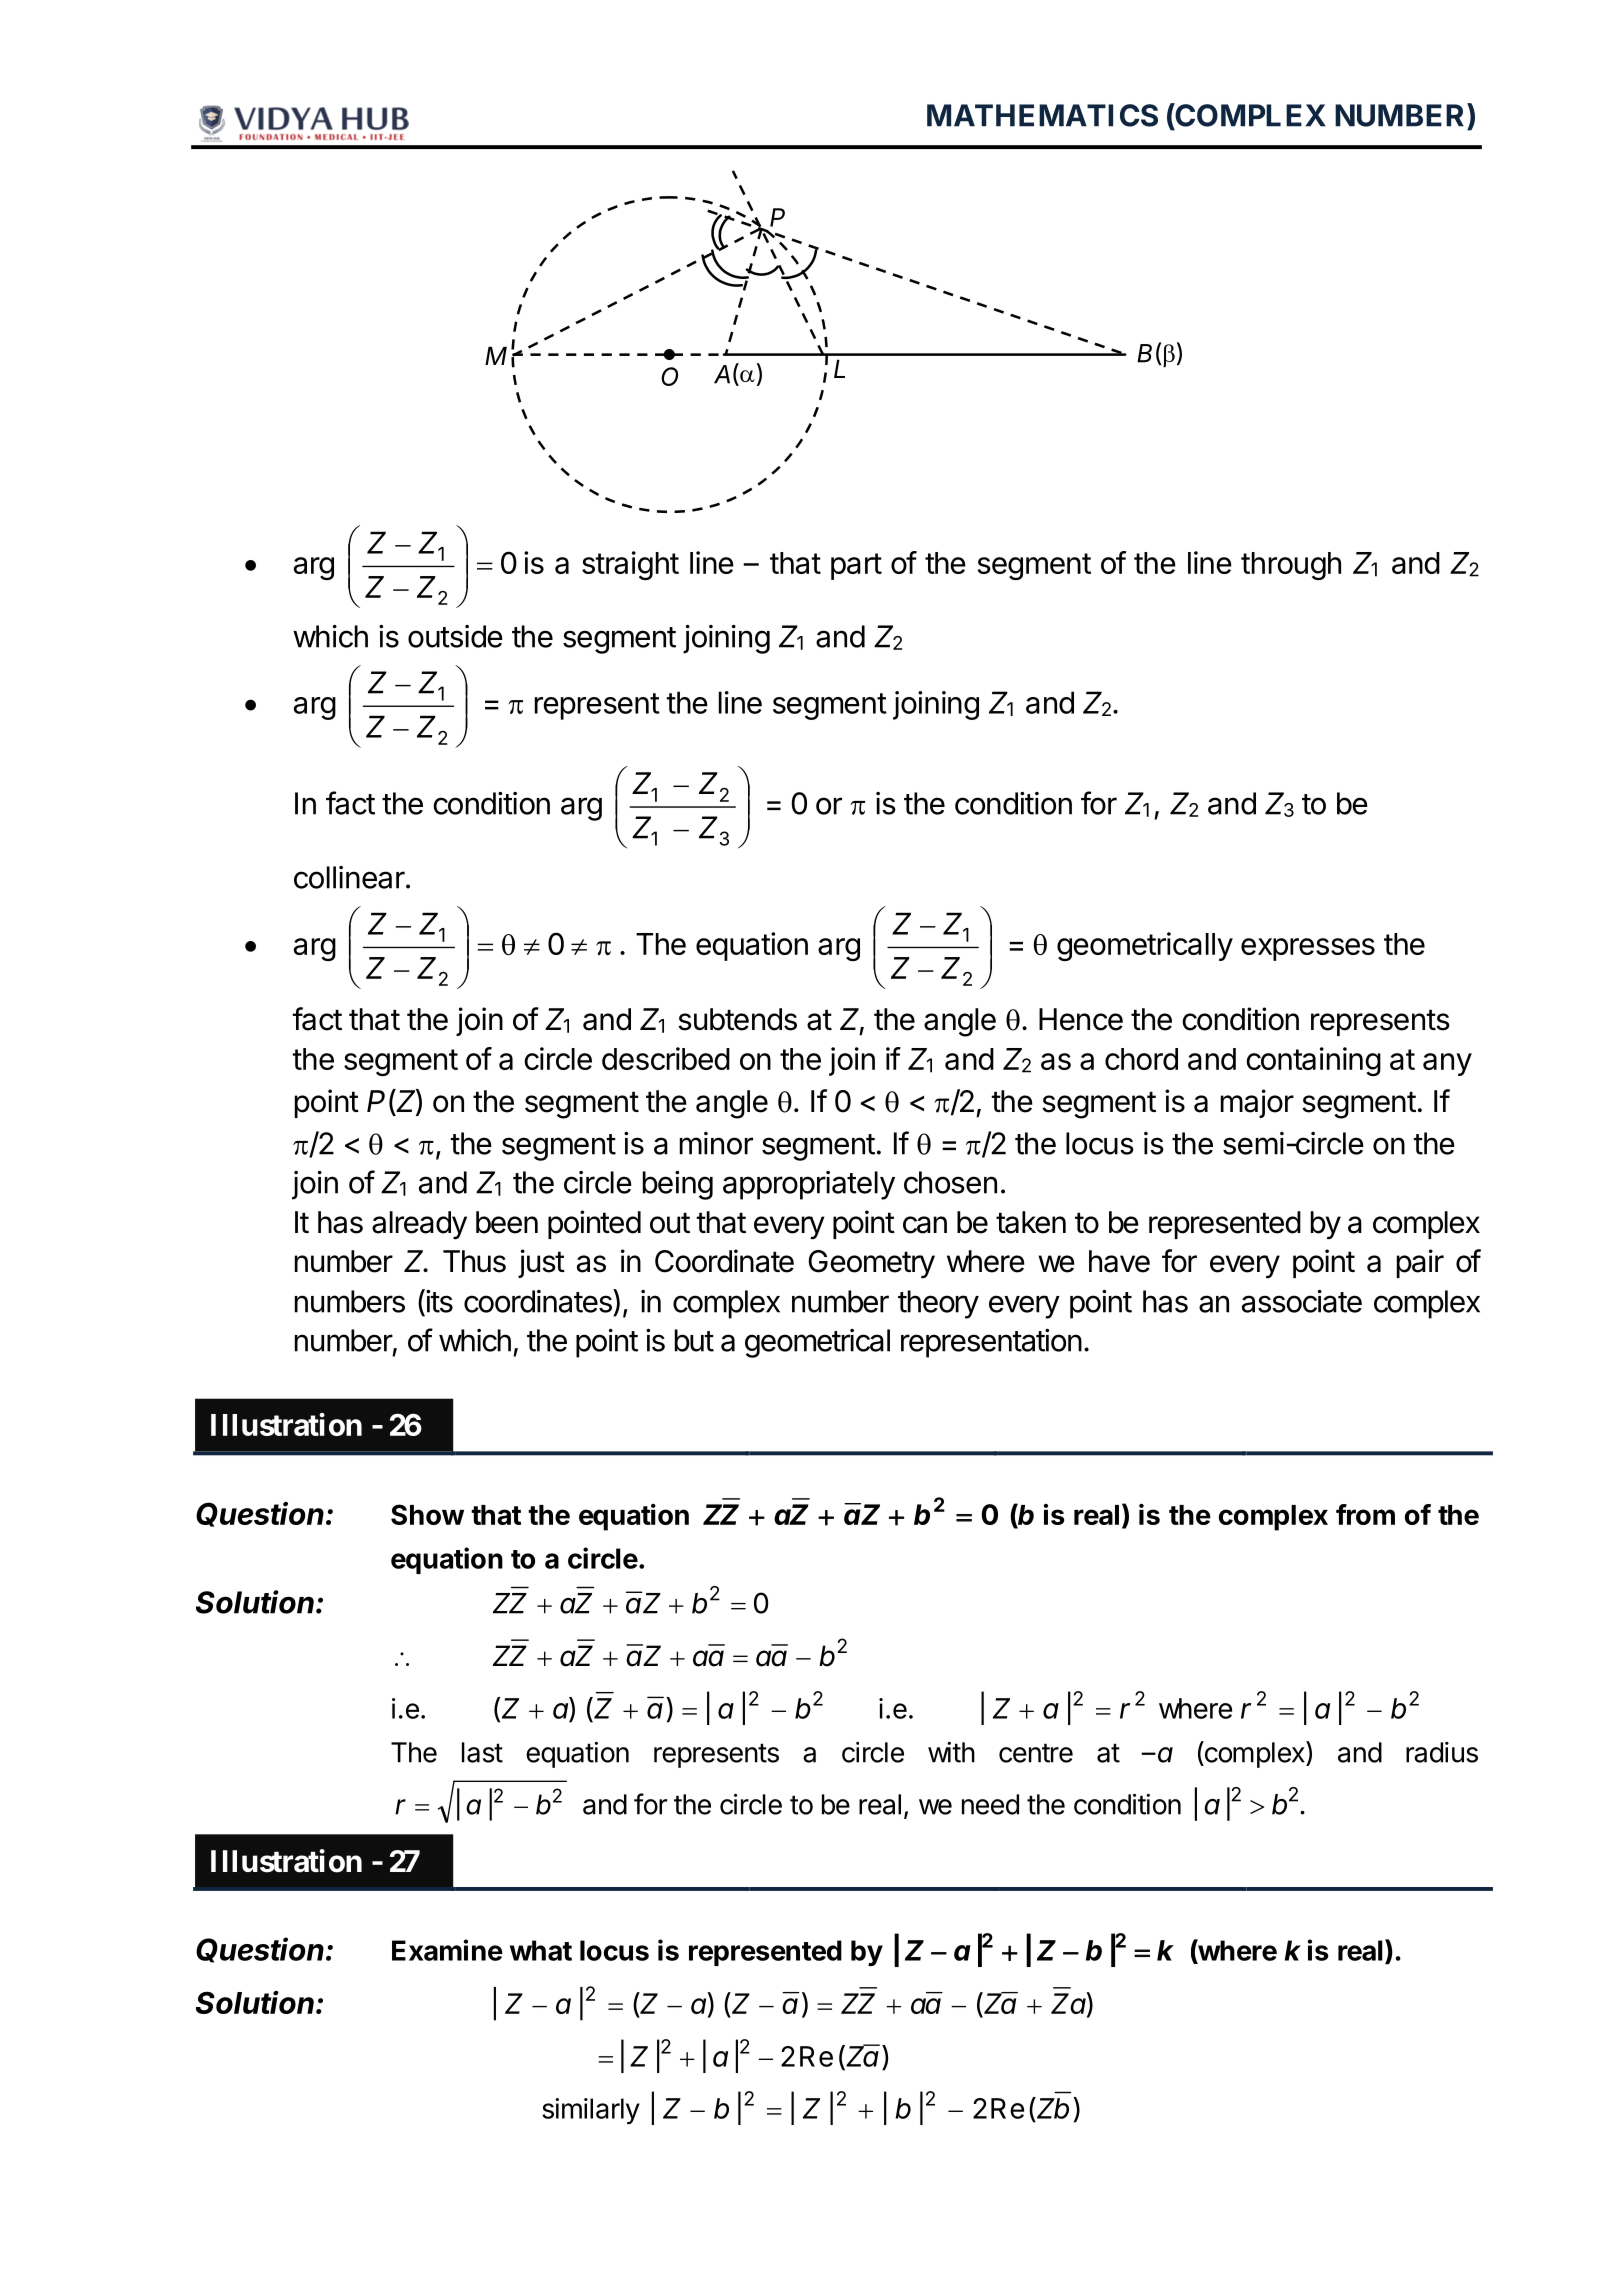 The height and width of the screenshot is (2281, 1612). I want to click on outside, so click(455, 636).
